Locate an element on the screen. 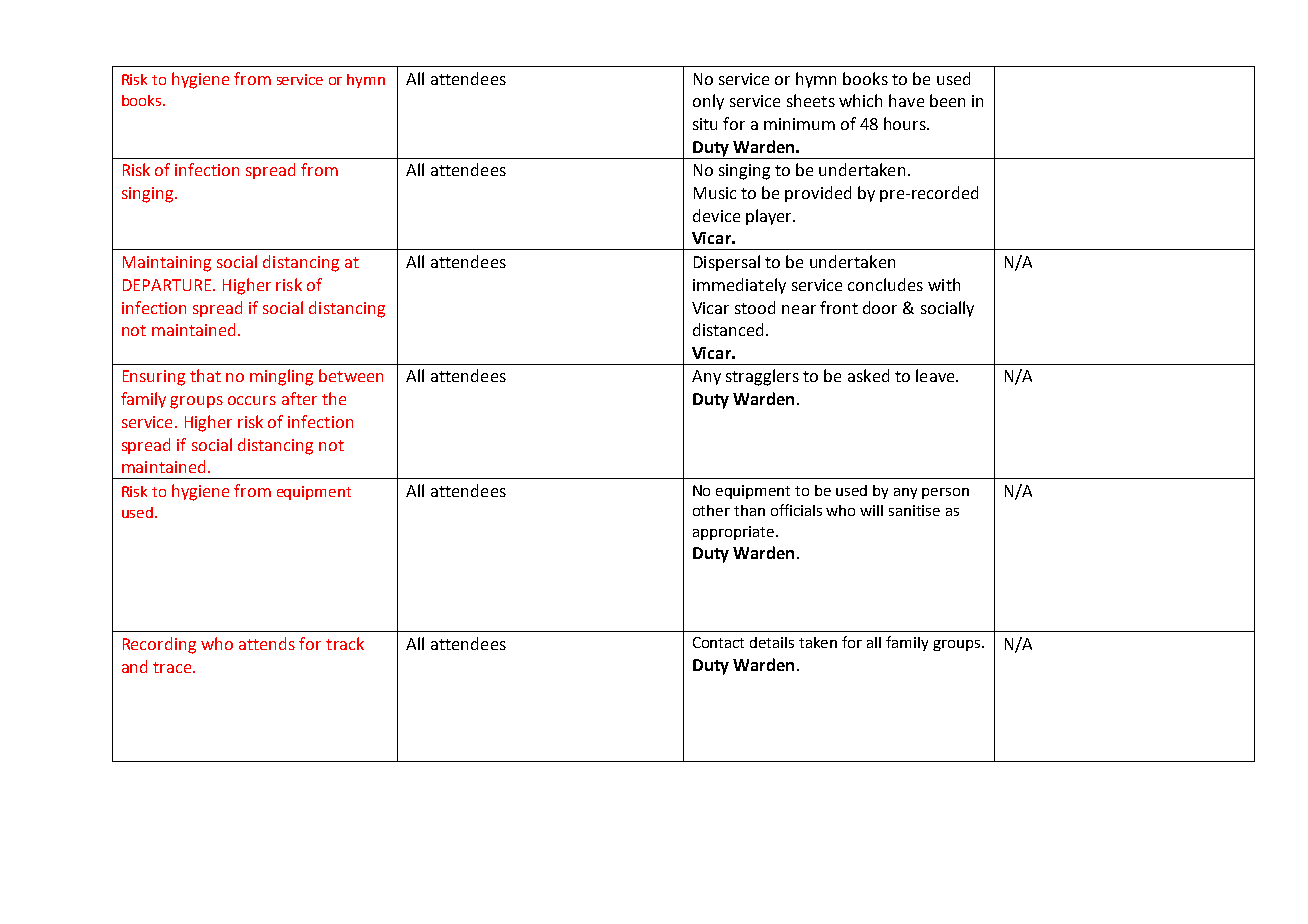  asked is located at coordinates (868, 375).
